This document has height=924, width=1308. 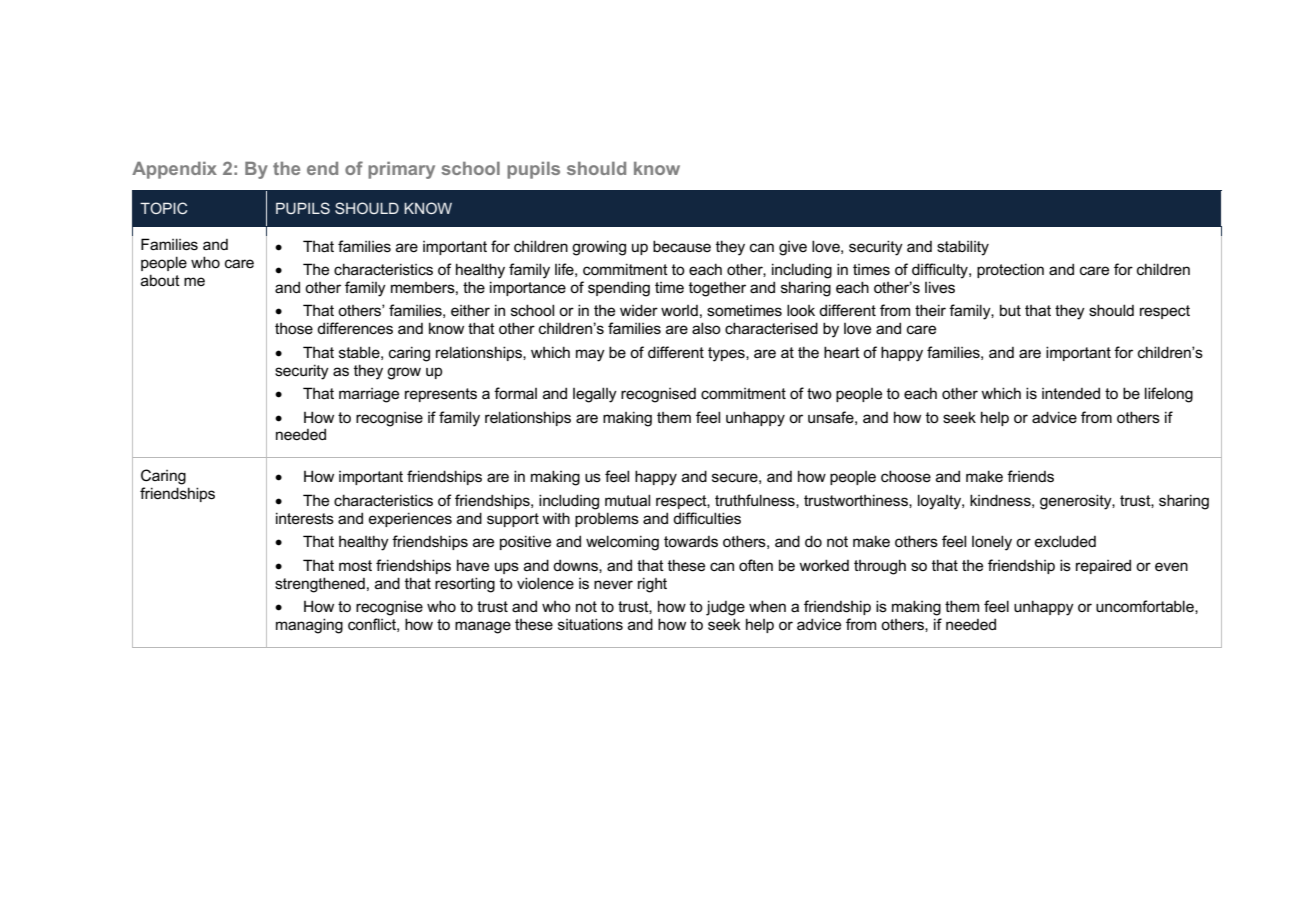 What do you see at coordinates (963, 248) in the document?
I see `stability` at bounding box center [963, 248].
